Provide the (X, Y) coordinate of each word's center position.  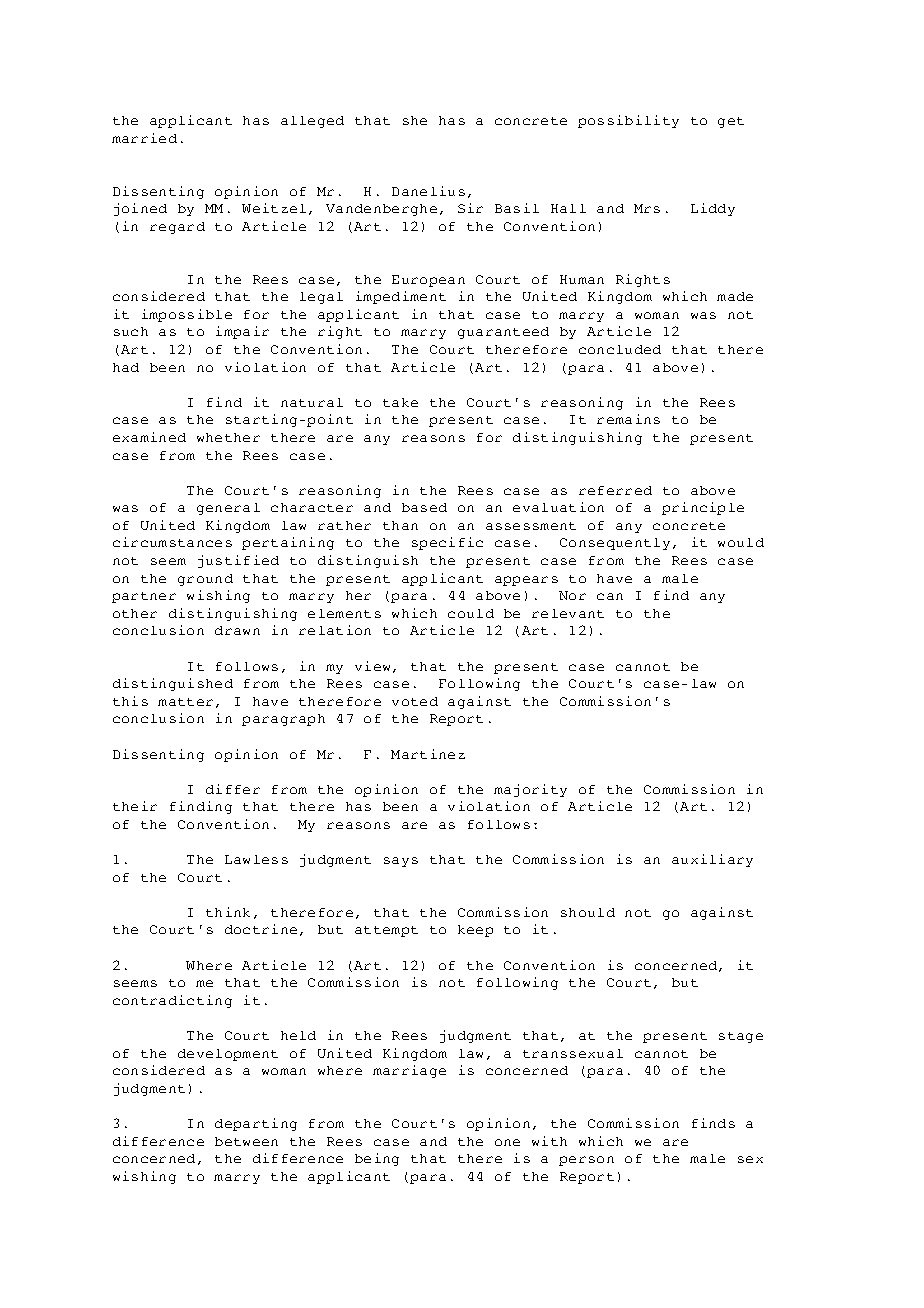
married (144, 138)
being (377, 1159)
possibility (628, 121)
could (471, 613)
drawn (237, 630)
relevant (568, 613)
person (586, 1161)
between (246, 1141)
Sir (470, 208)
